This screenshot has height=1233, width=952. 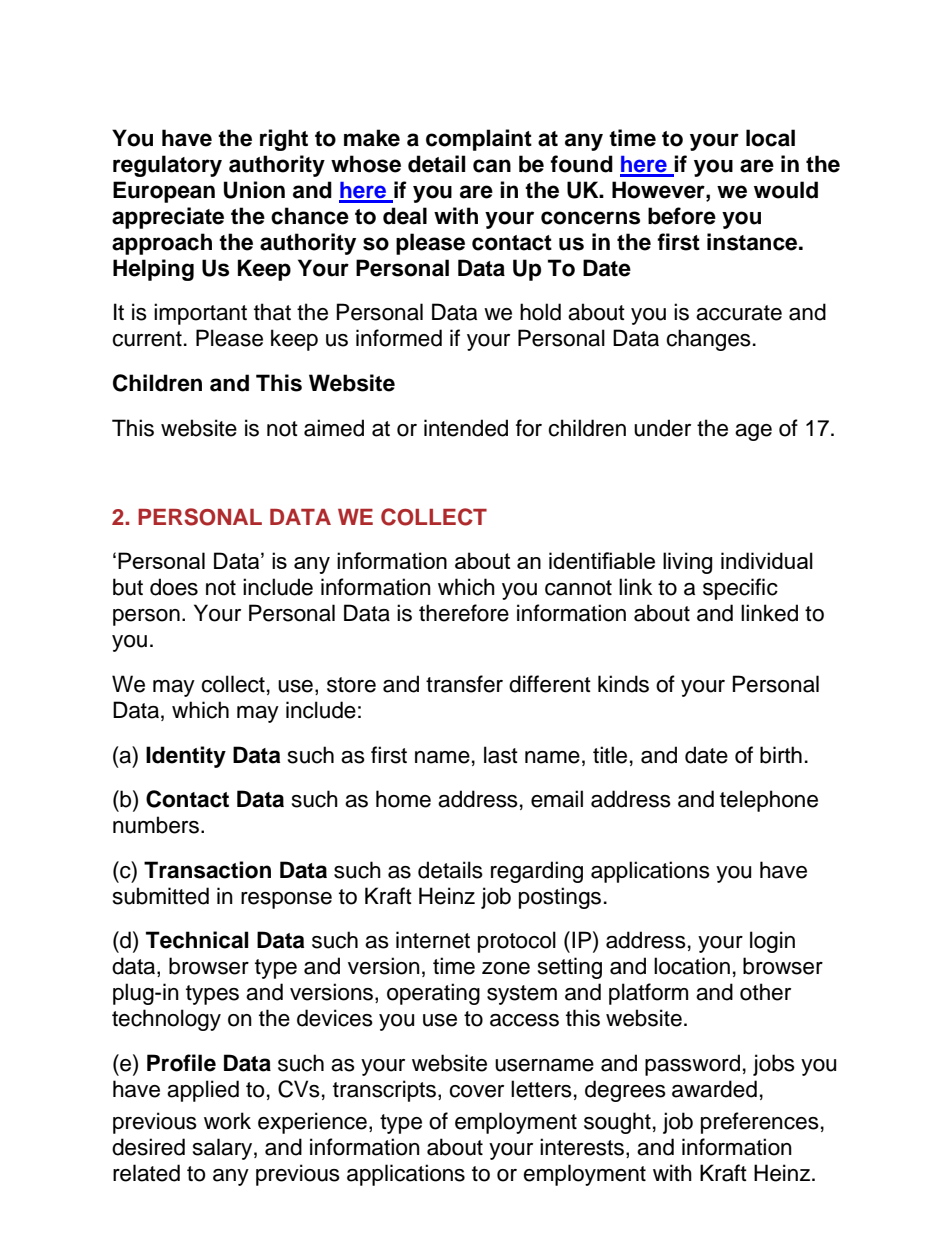 What do you see at coordinates (207, 870) in the screenshot?
I see `Transaction` at bounding box center [207, 870].
